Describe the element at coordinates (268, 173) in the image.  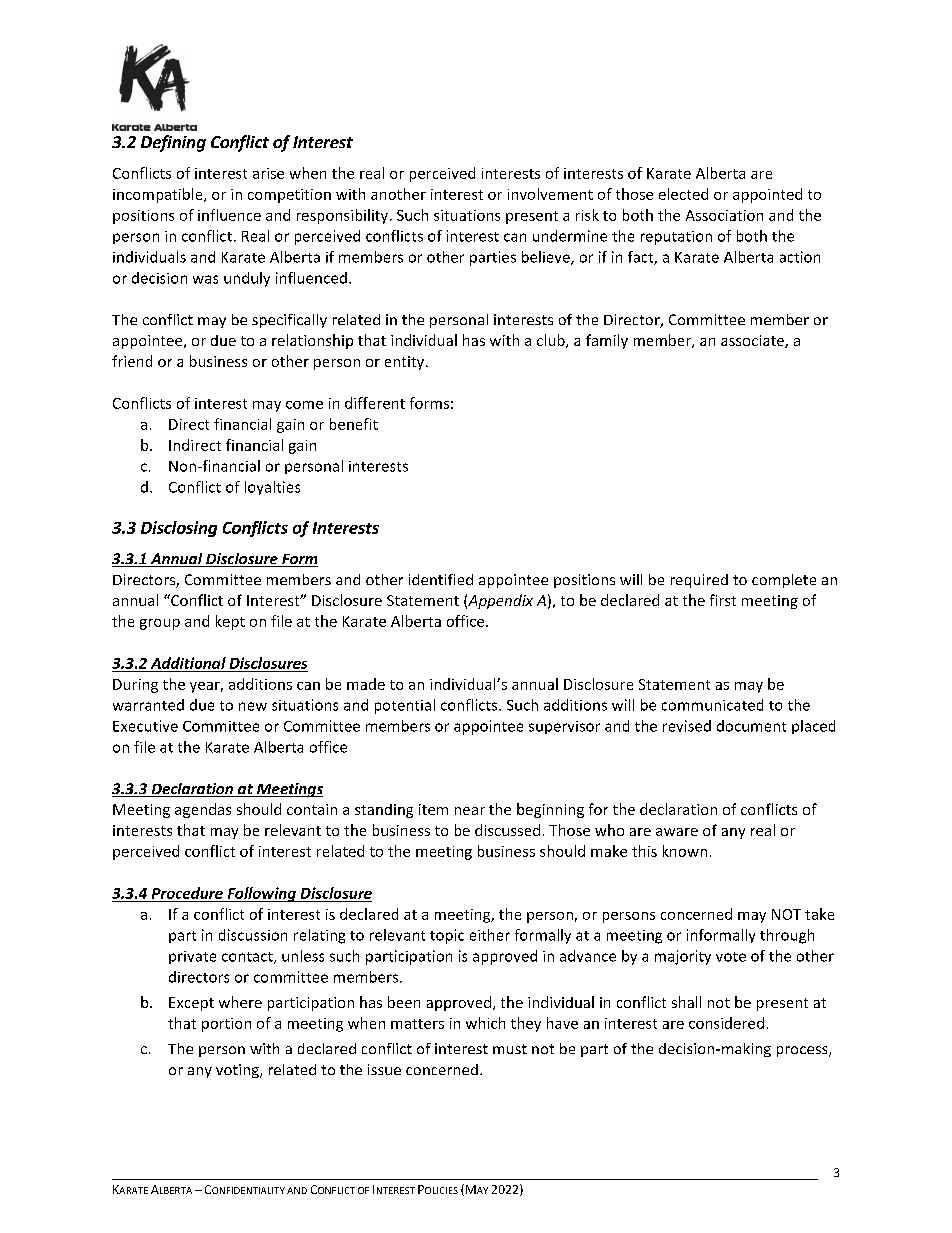
I see `arise` at that location.
